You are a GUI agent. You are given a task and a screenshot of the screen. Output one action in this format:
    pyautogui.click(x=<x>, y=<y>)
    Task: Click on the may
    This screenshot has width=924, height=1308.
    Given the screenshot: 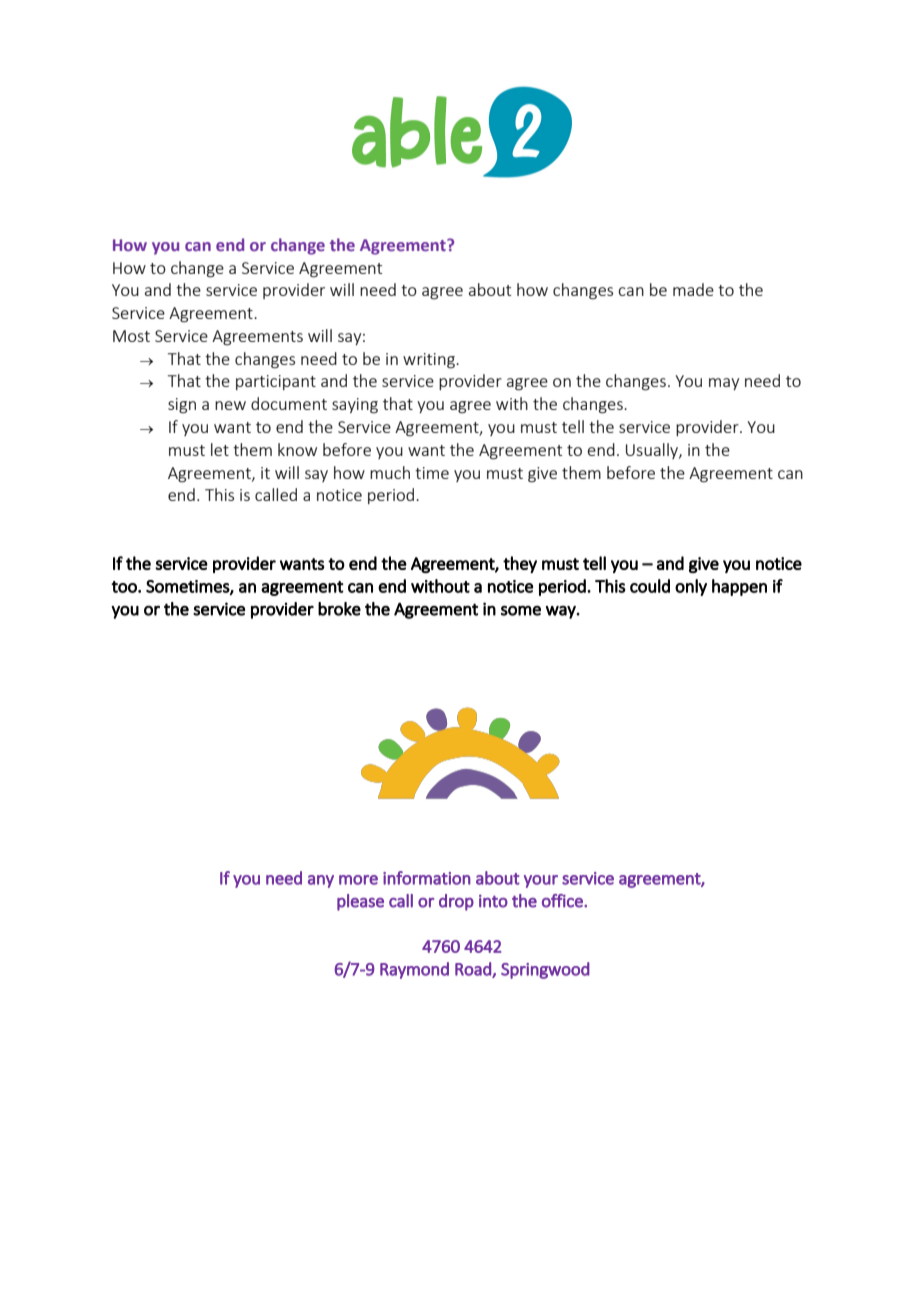 What is the action you would take?
    pyautogui.click(x=724, y=384)
